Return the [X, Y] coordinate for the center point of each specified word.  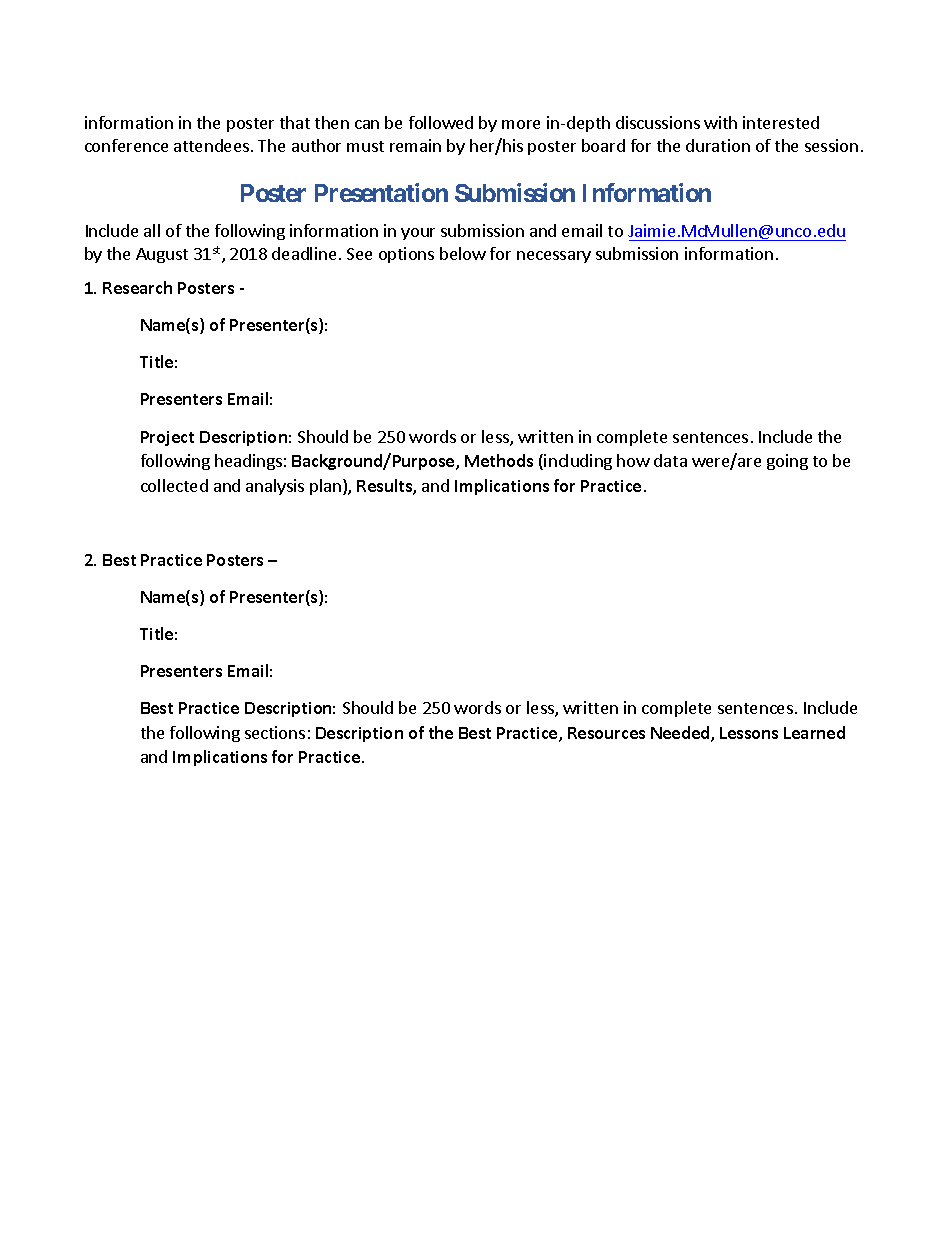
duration [718, 145]
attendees [213, 145]
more [521, 124]
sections [275, 732]
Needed [681, 734]
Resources [606, 733]
